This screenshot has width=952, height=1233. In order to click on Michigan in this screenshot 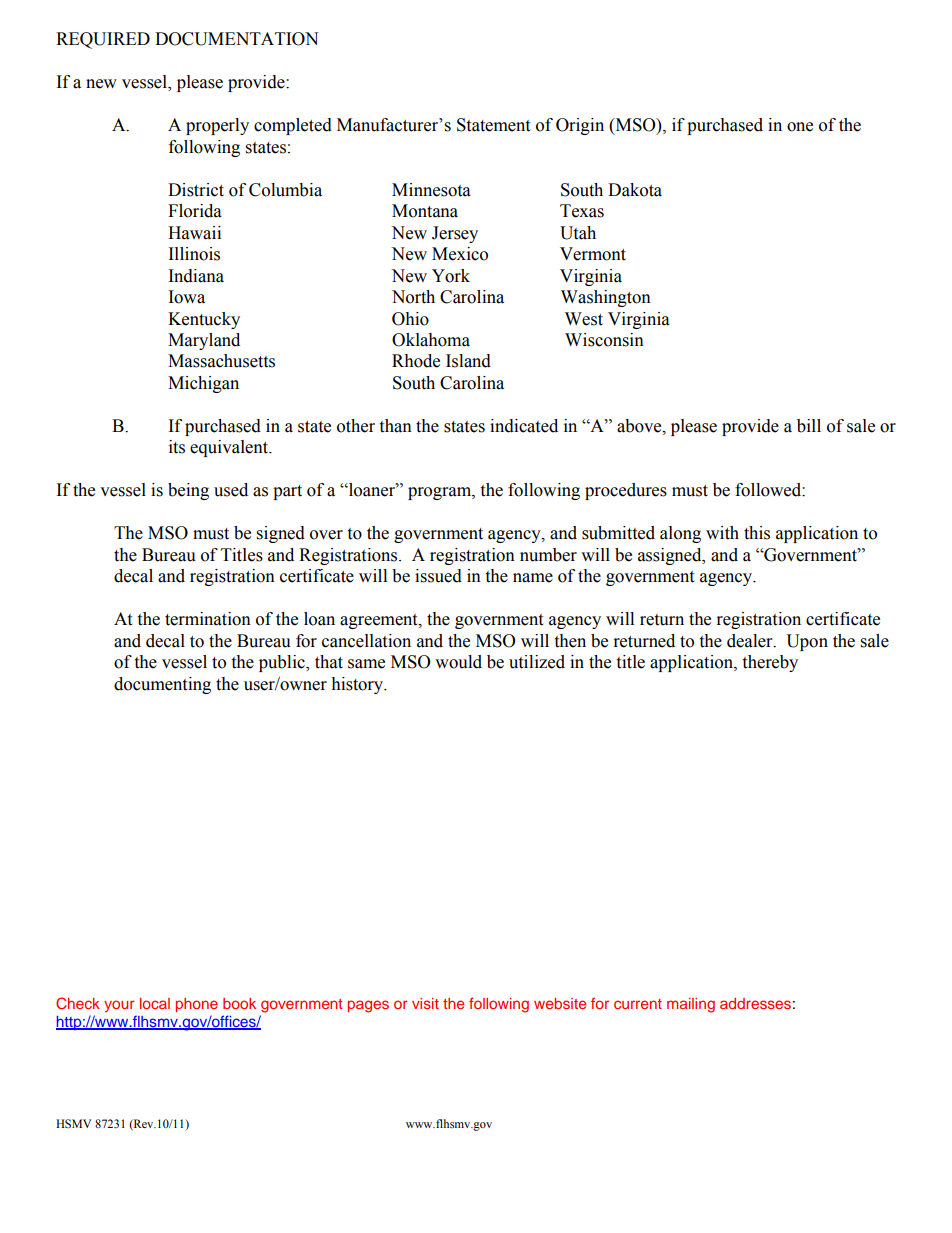, I will do `click(203, 384)`.
